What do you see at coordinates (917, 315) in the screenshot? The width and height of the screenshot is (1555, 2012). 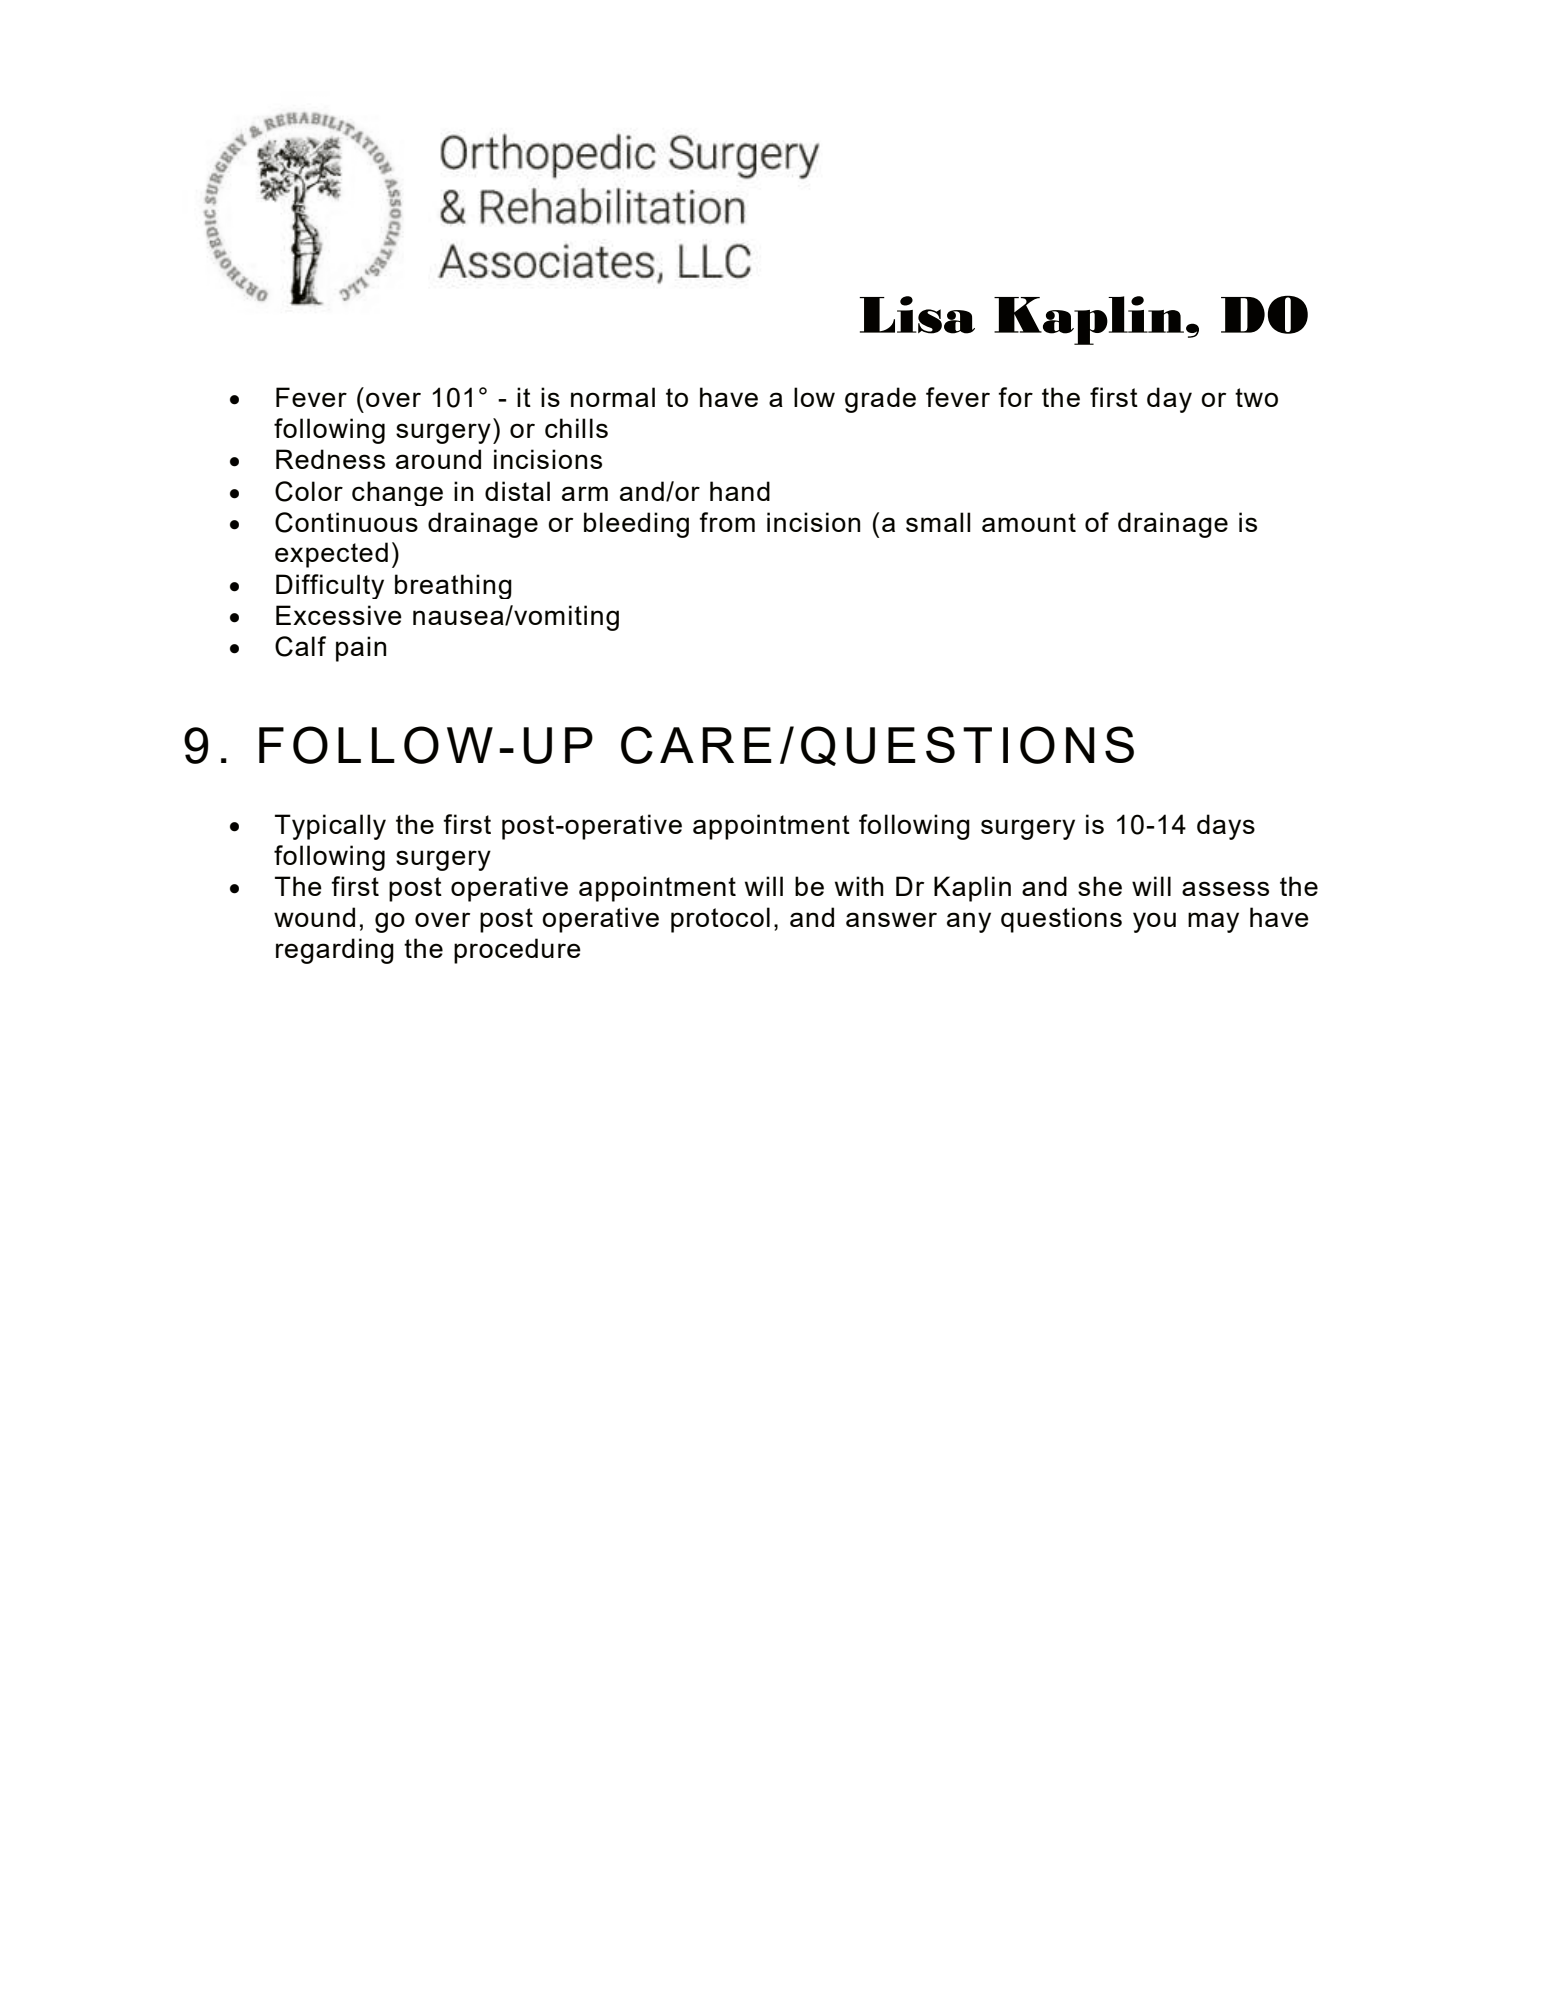 I see `Lisa` at bounding box center [917, 315].
